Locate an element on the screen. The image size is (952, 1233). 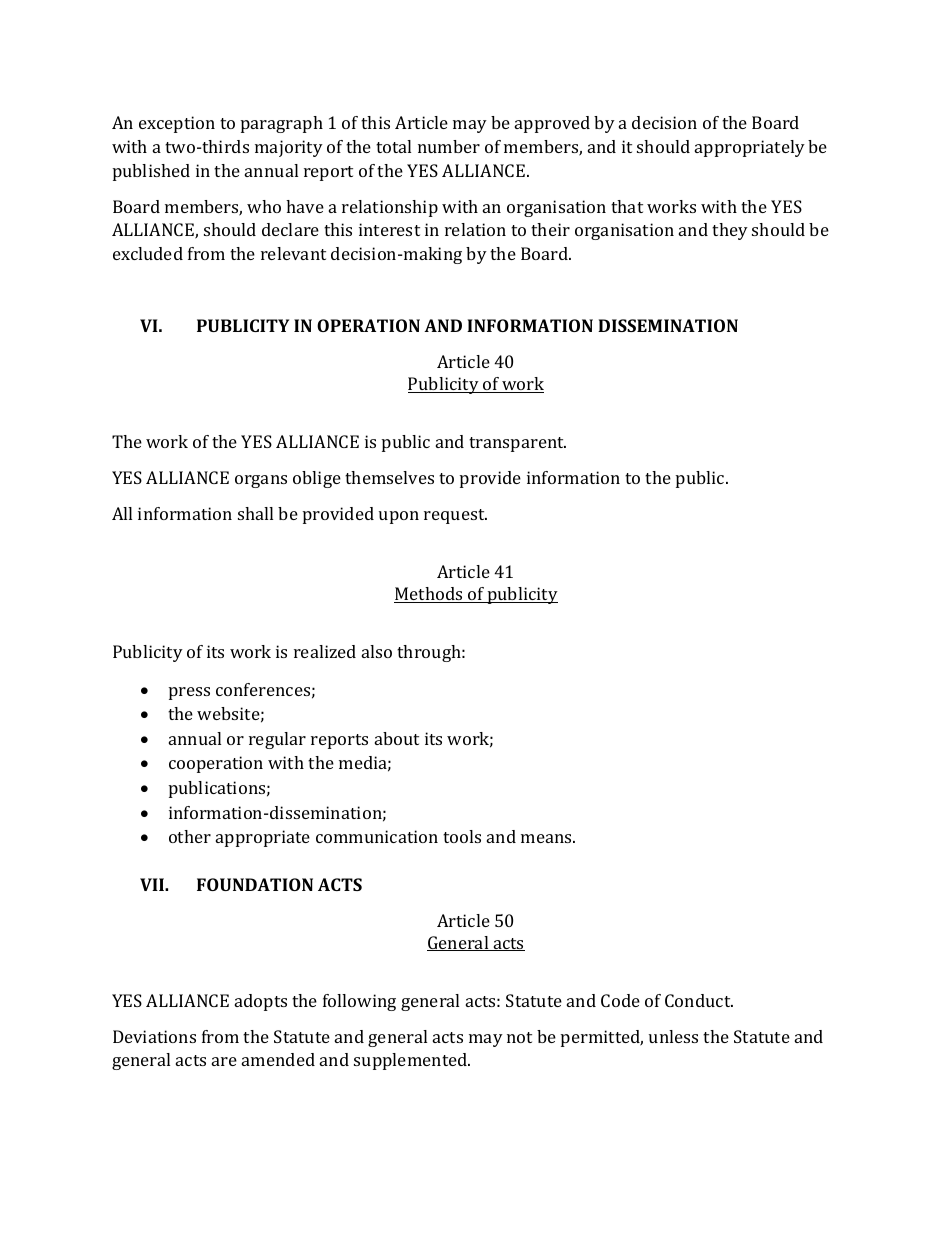
other is located at coordinates (190, 836).
